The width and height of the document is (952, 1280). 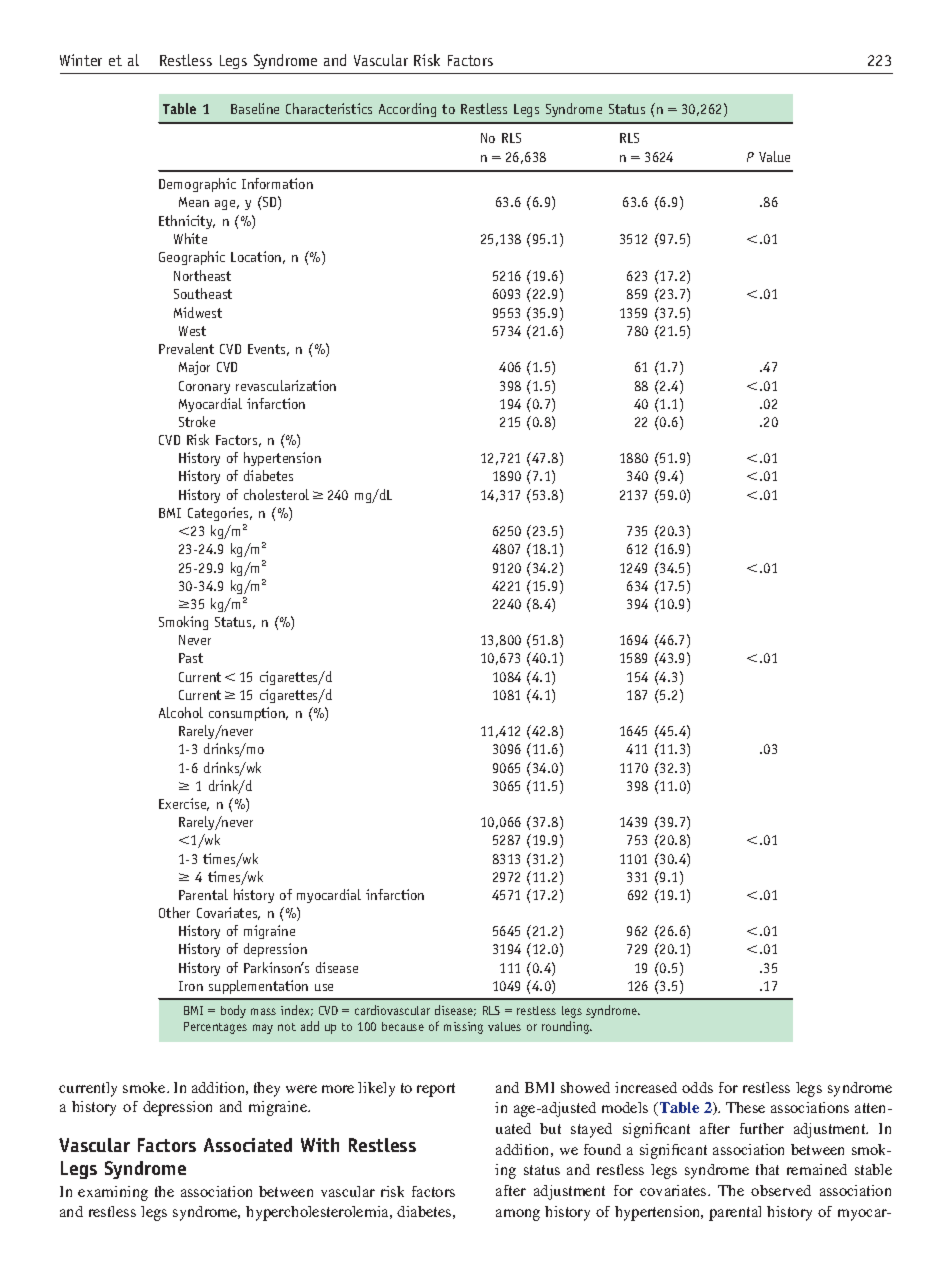 What do you see at coordinates (329, 108) in the document?
I see `Characteristics` at bounding box center [329, 108].
